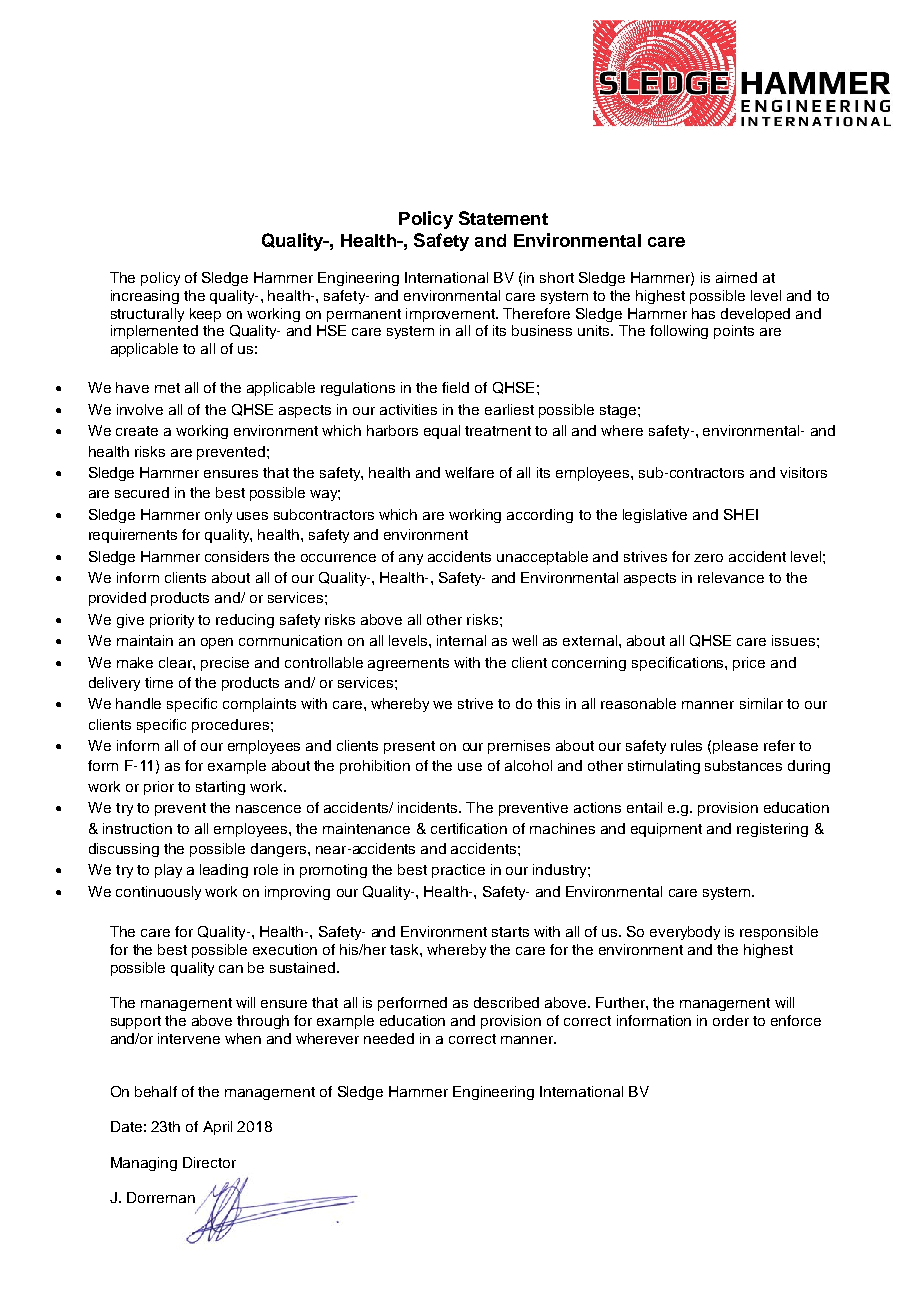 This screenshot has width=924, height=1308. I want to click on registering, so click(772, 830).
